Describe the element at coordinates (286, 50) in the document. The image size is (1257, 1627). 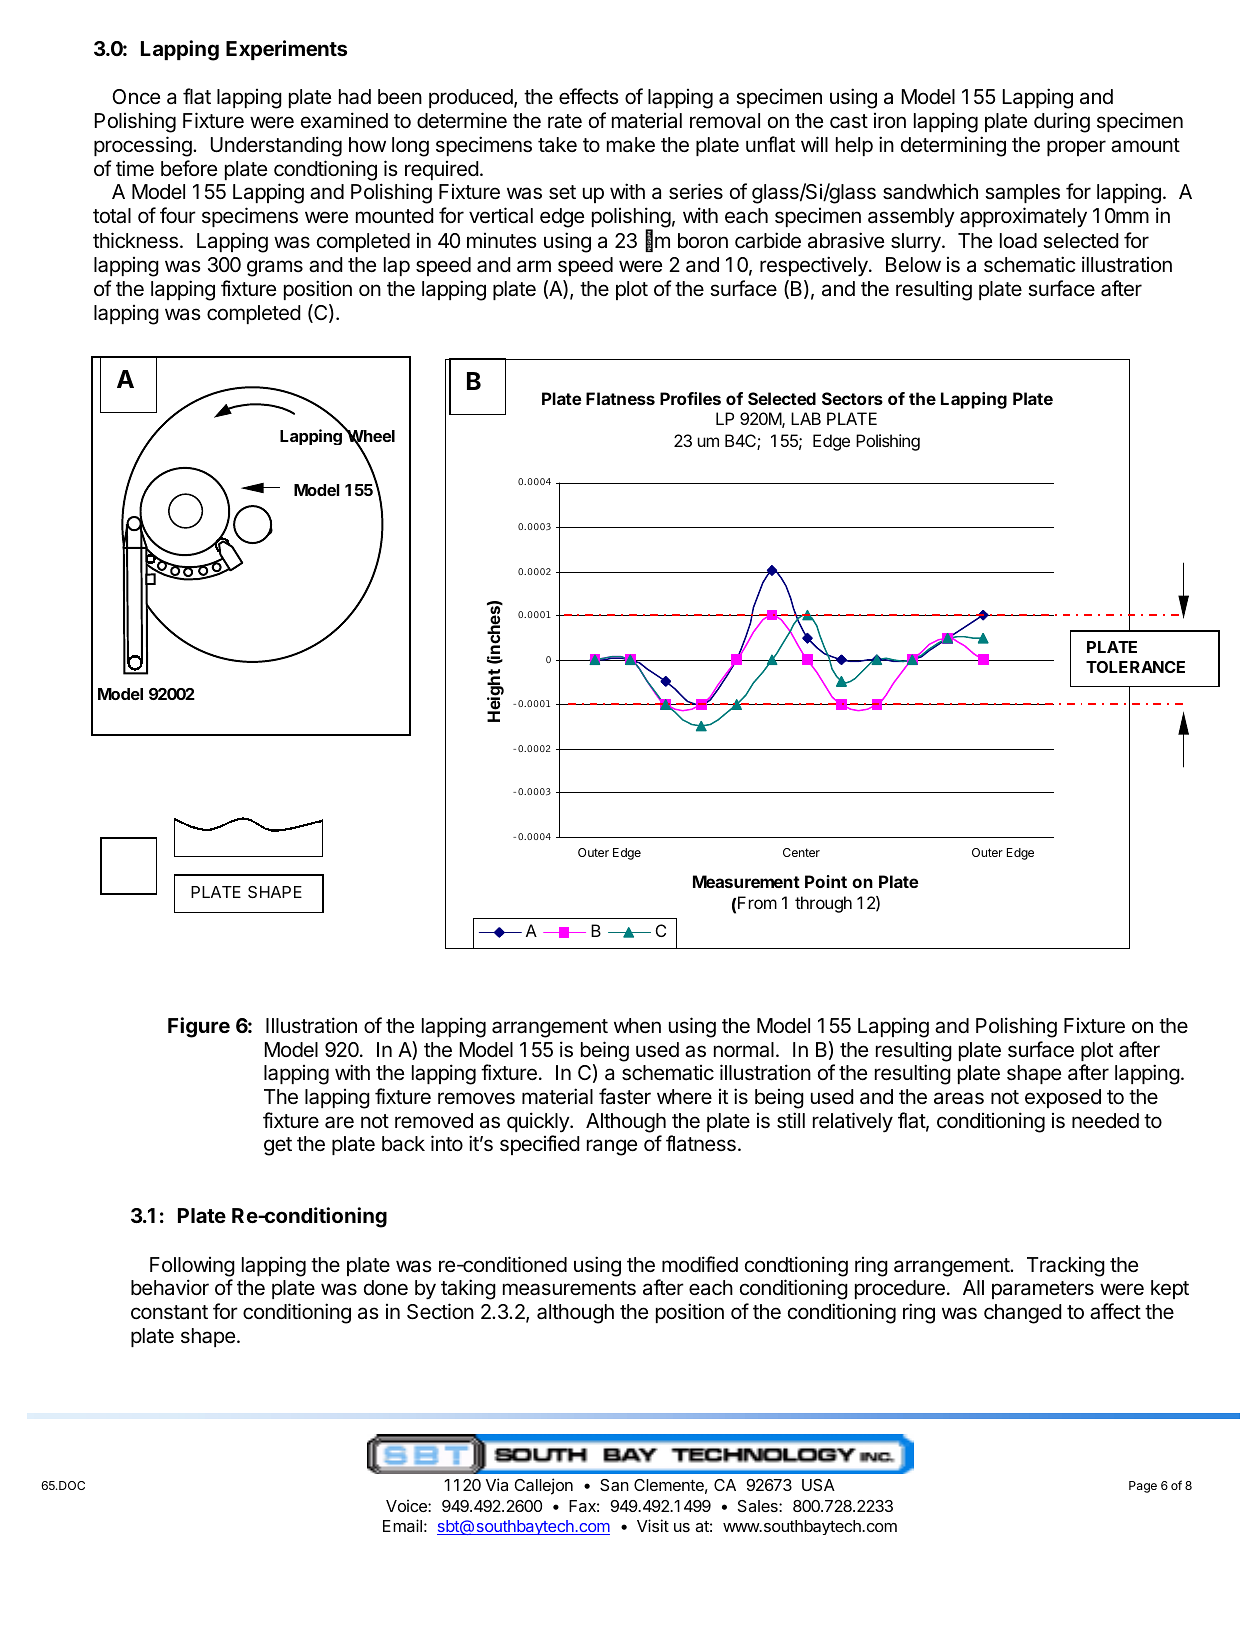
I see `Experiments` at that location.
